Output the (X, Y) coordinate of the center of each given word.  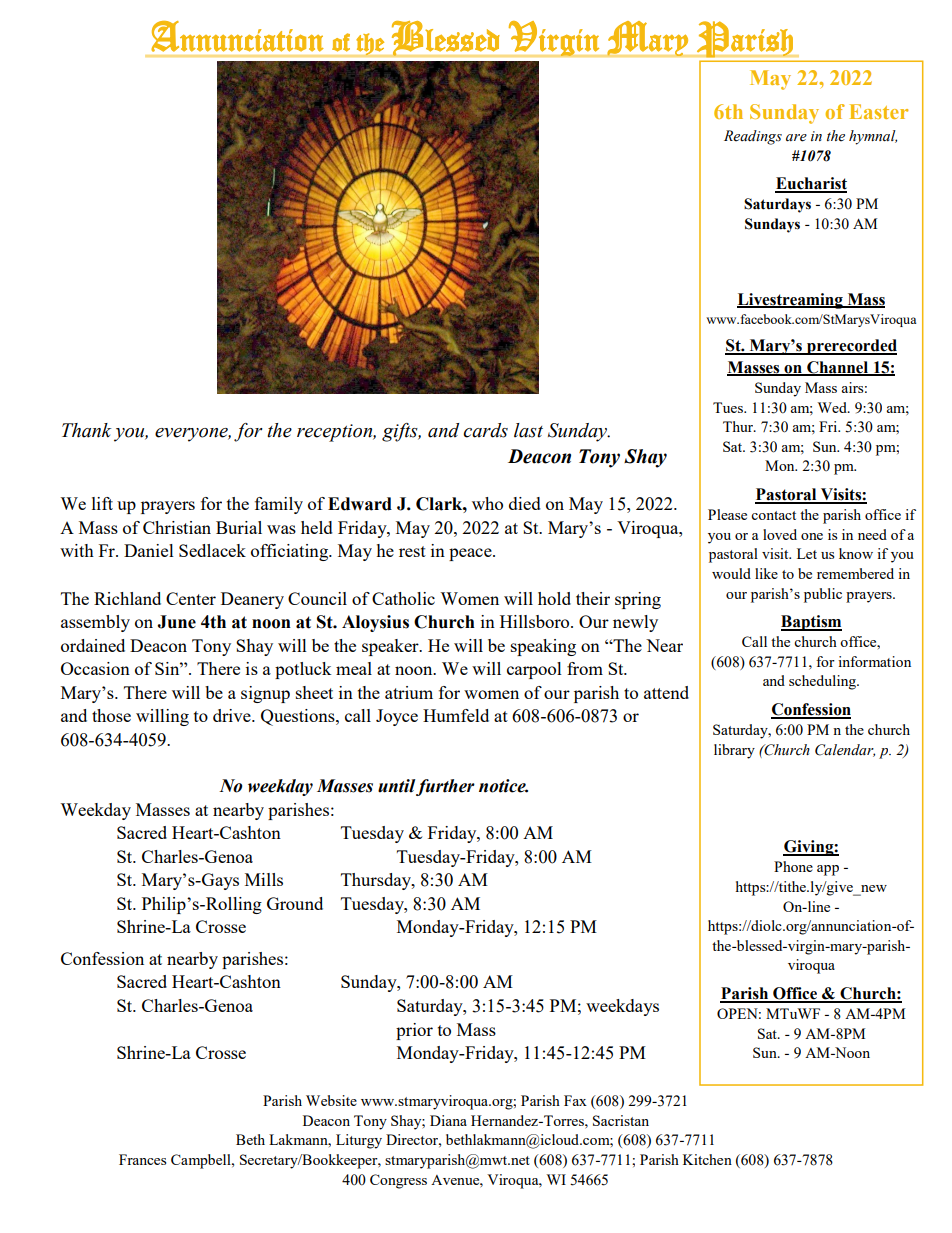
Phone (793, 866)
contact (773, 515)
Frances (142, 1159)
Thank (86, 430)
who (487, 503)
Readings (753, 137)
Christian (177, 527)
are (796, 138)
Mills (264, 879)
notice (503, 786)
